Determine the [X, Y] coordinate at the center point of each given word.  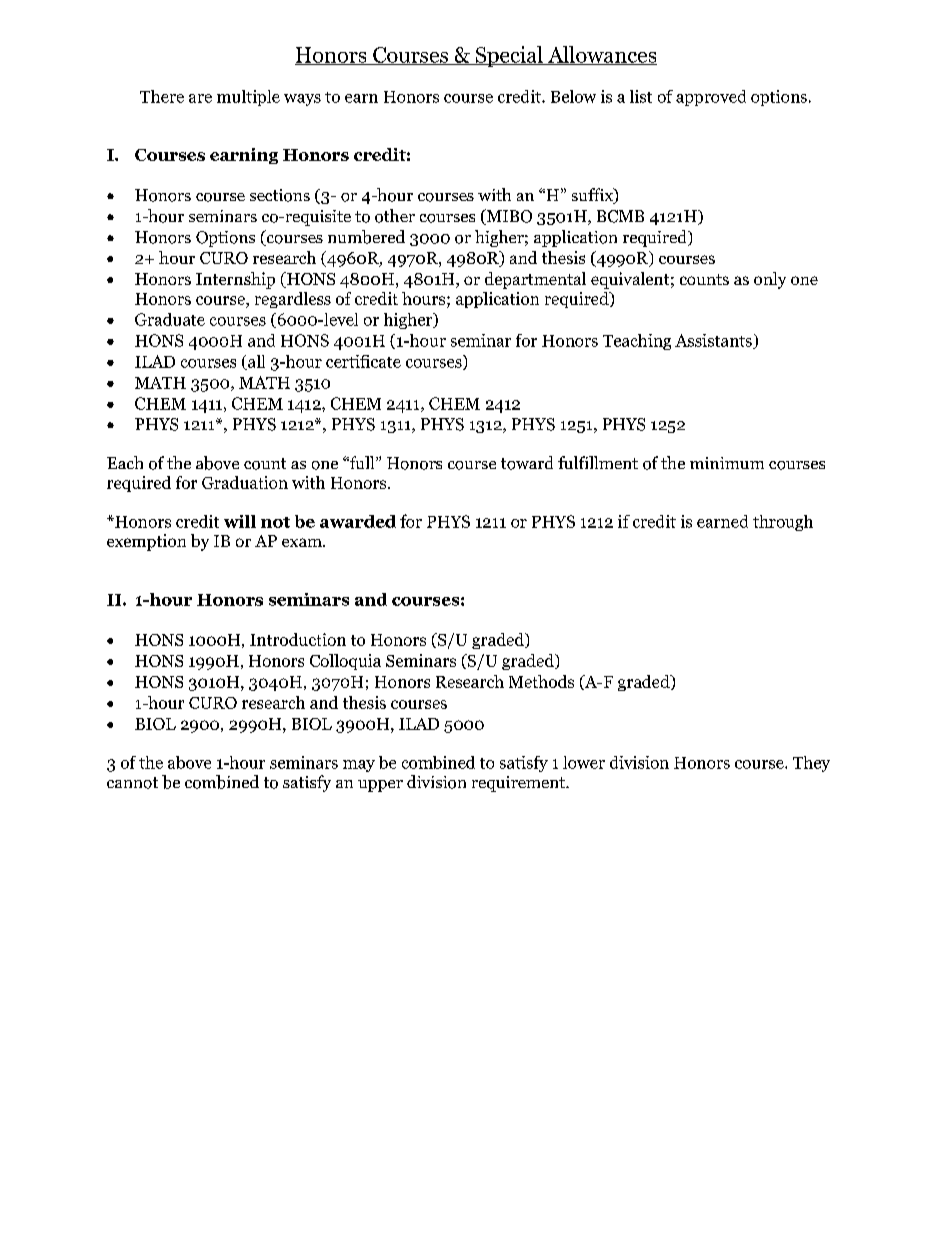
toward [527, 463]
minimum [727, 463]
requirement [520, 784]
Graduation [245, 482]
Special [509, 56]
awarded [358, 521]
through [783, 523]
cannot [132, 783]
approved [711, 98]
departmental [535, 280]
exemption [146, 542]
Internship [235, 280]
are [200, 98]
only [770, 280]
